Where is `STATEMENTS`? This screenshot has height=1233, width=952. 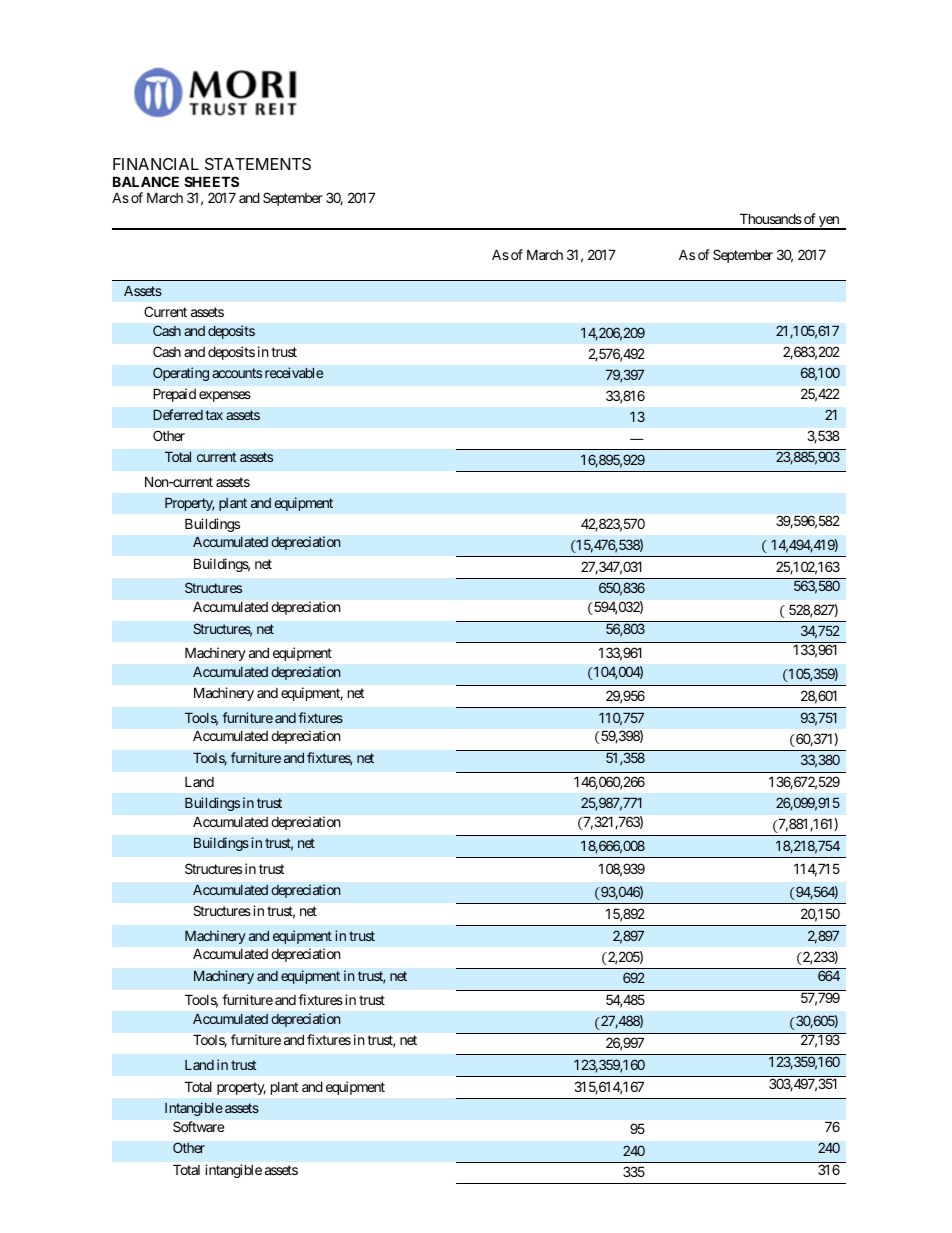
STATEMENTS is located at coordinates (258, 164).
